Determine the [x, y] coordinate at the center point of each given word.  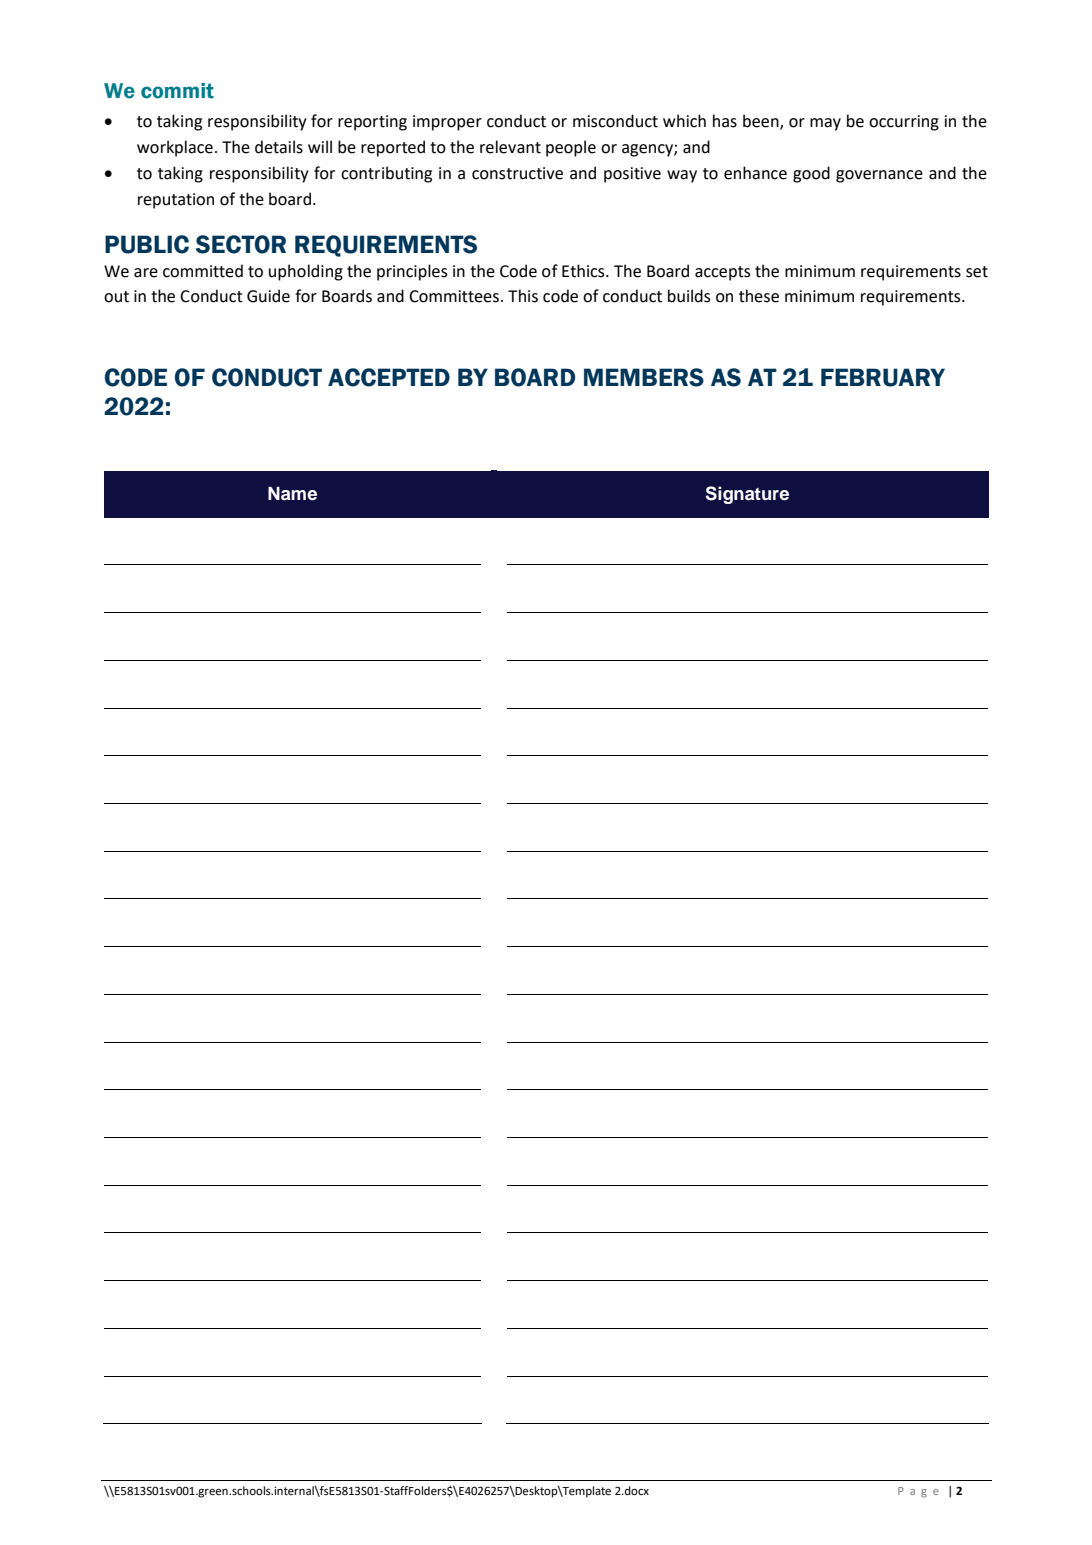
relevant [510, 147]
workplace [175, 148]
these [759, 296]
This [523, 296]
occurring [904, 123]
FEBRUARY [883, 377]
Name [292, 494]
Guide [268, 296]
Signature [747, 495]
